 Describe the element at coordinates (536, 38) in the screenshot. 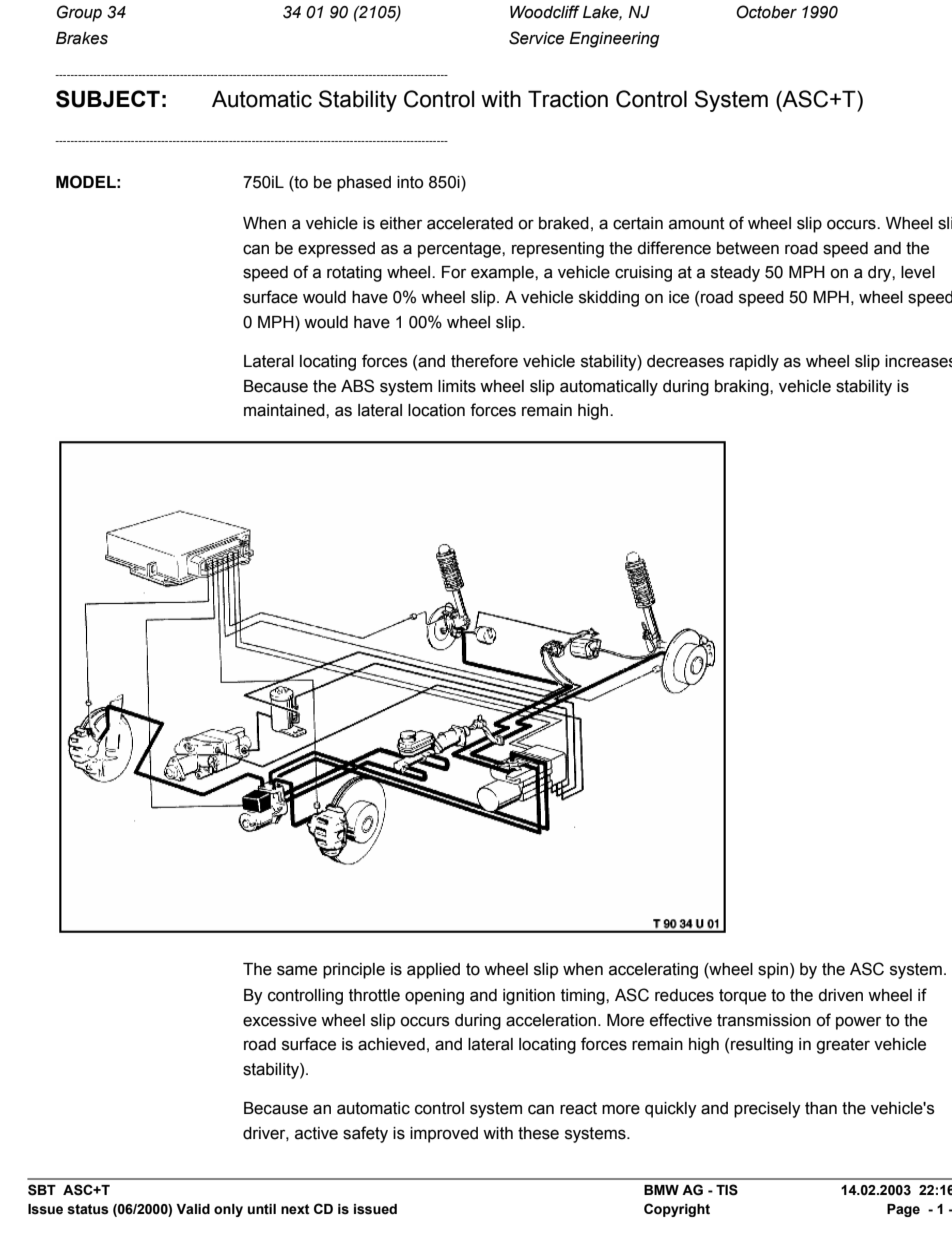

I see `Service` at that location.
